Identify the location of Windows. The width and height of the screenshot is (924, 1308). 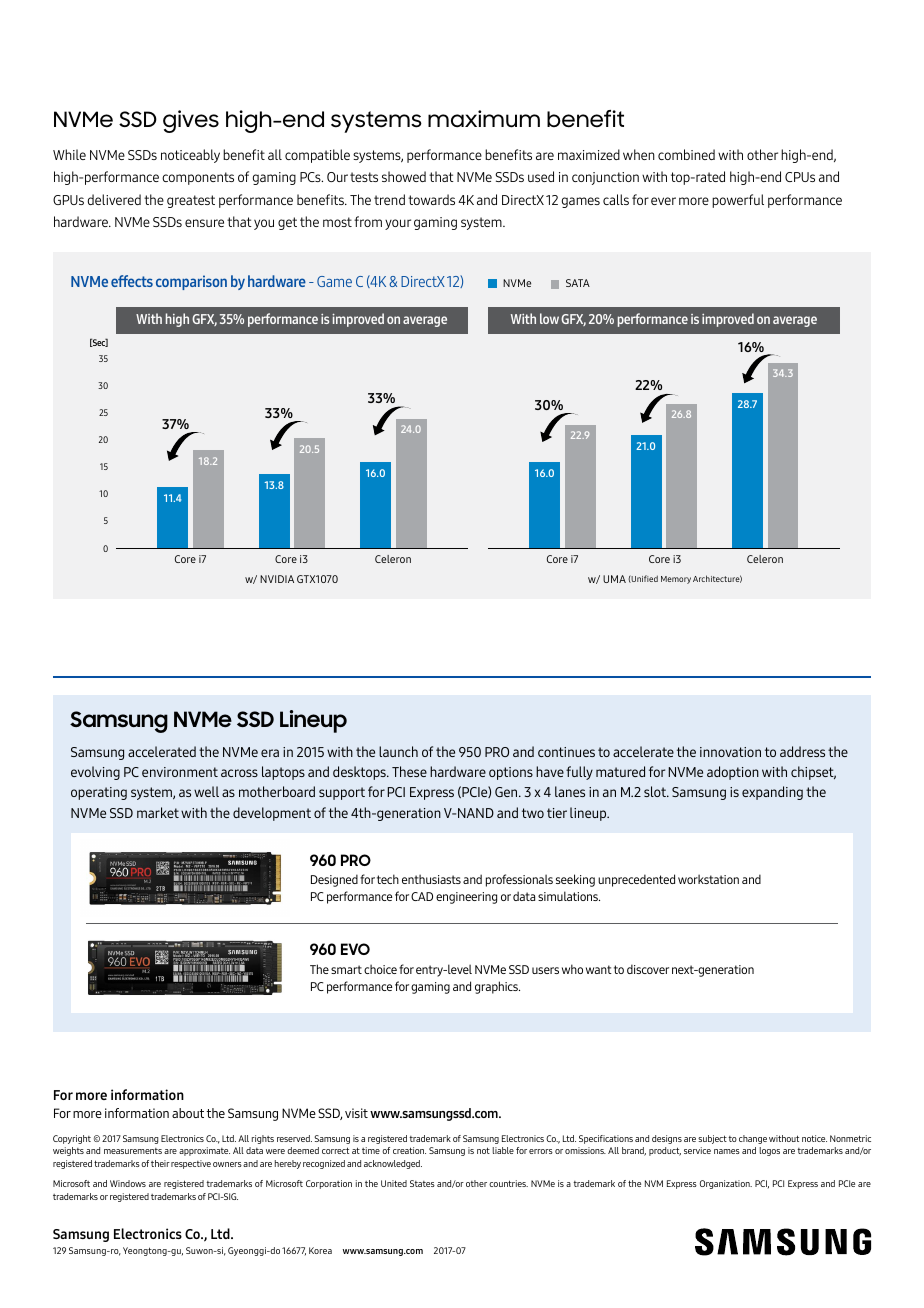
(128, 1183).
